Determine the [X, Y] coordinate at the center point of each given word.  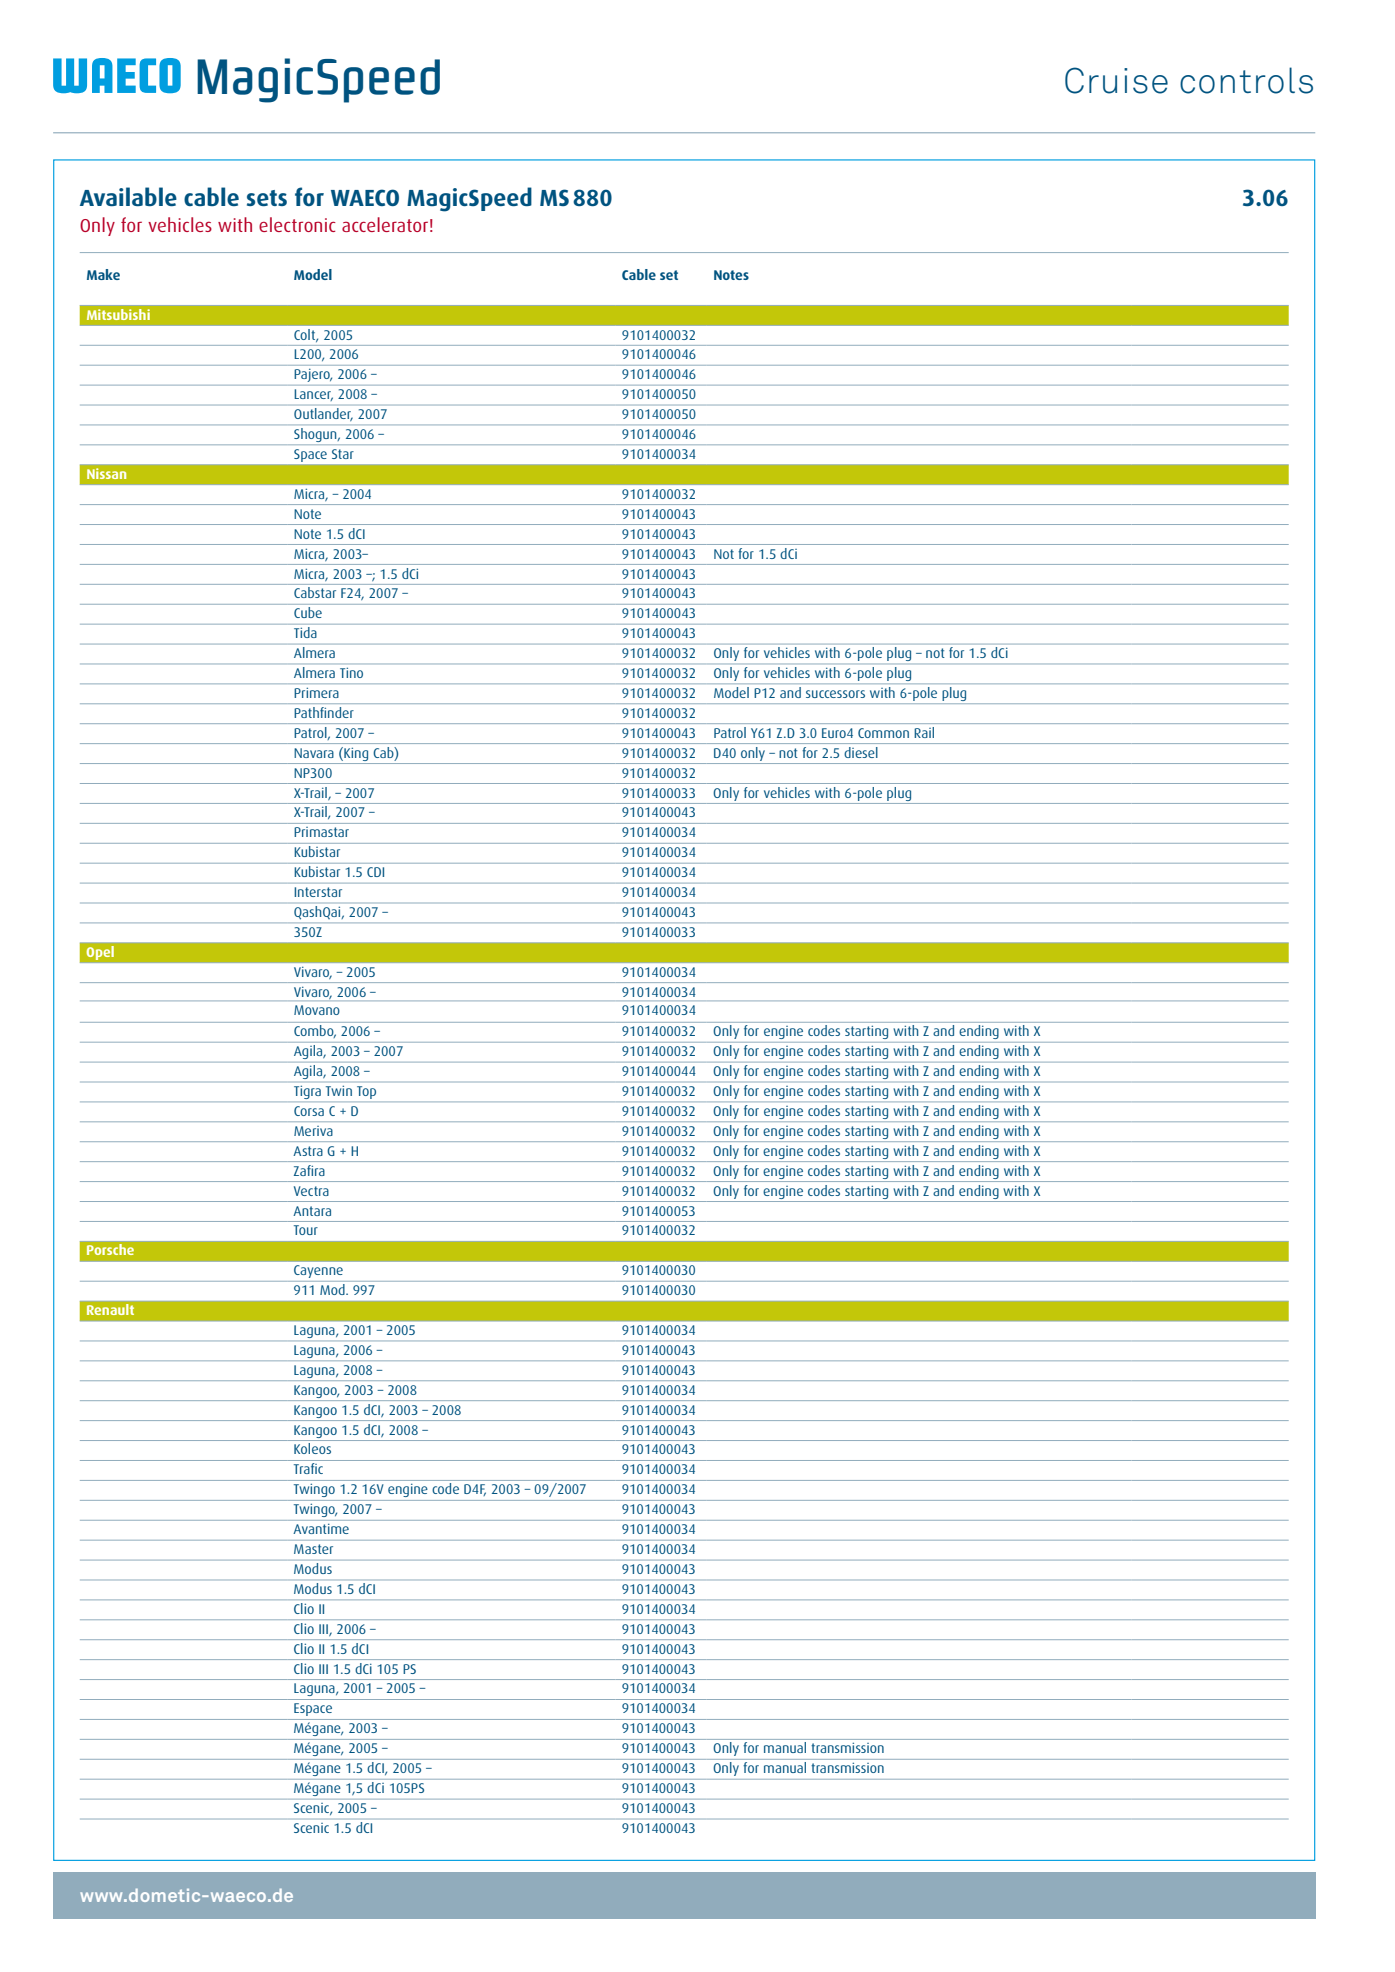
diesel [861, 752]
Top [366, 1092]
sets [267, 198]
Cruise [1116, 80]
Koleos [312, 1448]
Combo [315, 1031]
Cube [308, 612]
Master [313, 1549]
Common [883, 733]
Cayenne [318, 1271]
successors [835, 694]
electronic [297, 224]
